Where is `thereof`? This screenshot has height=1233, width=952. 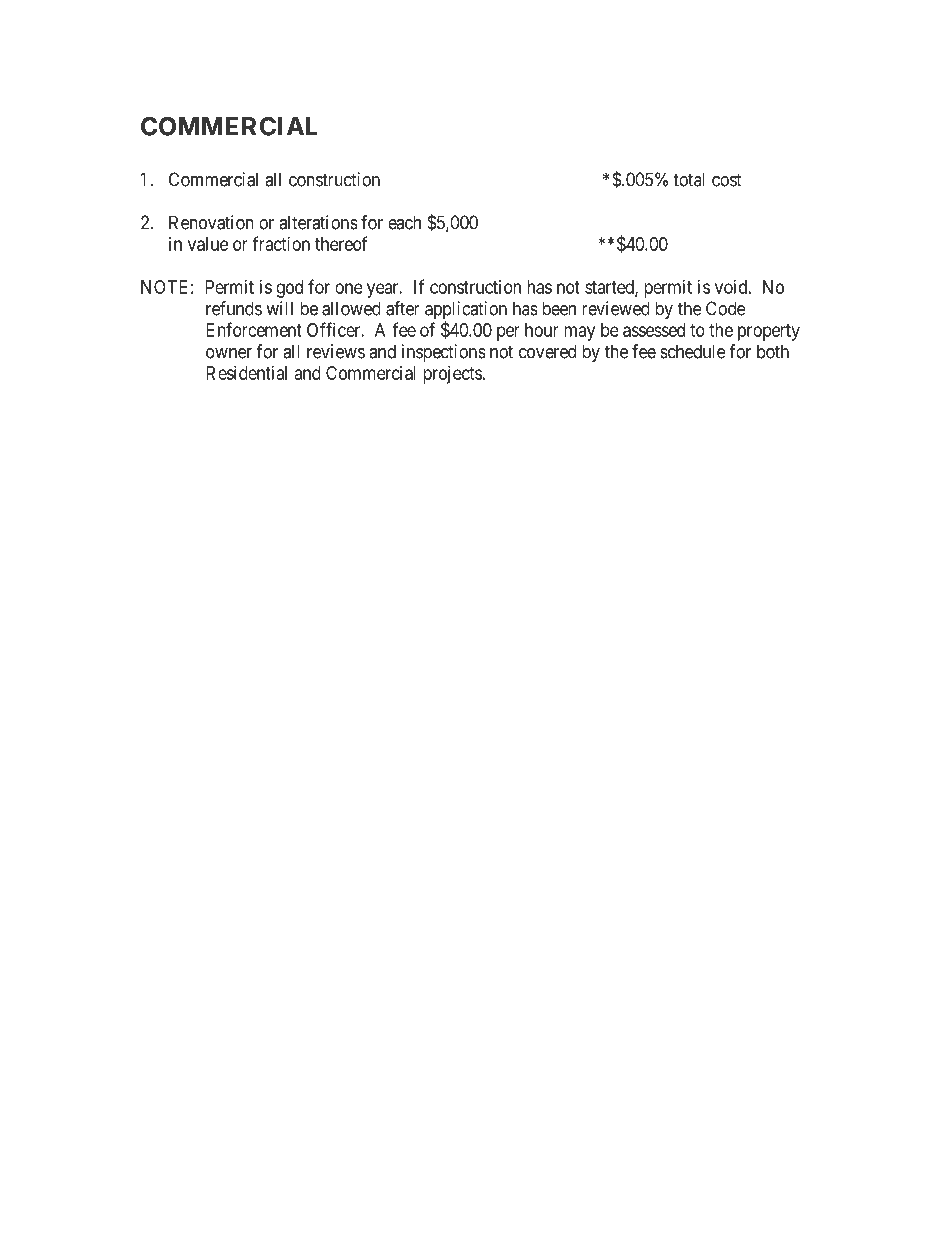
thereof is located at coordinates (341, 243).
